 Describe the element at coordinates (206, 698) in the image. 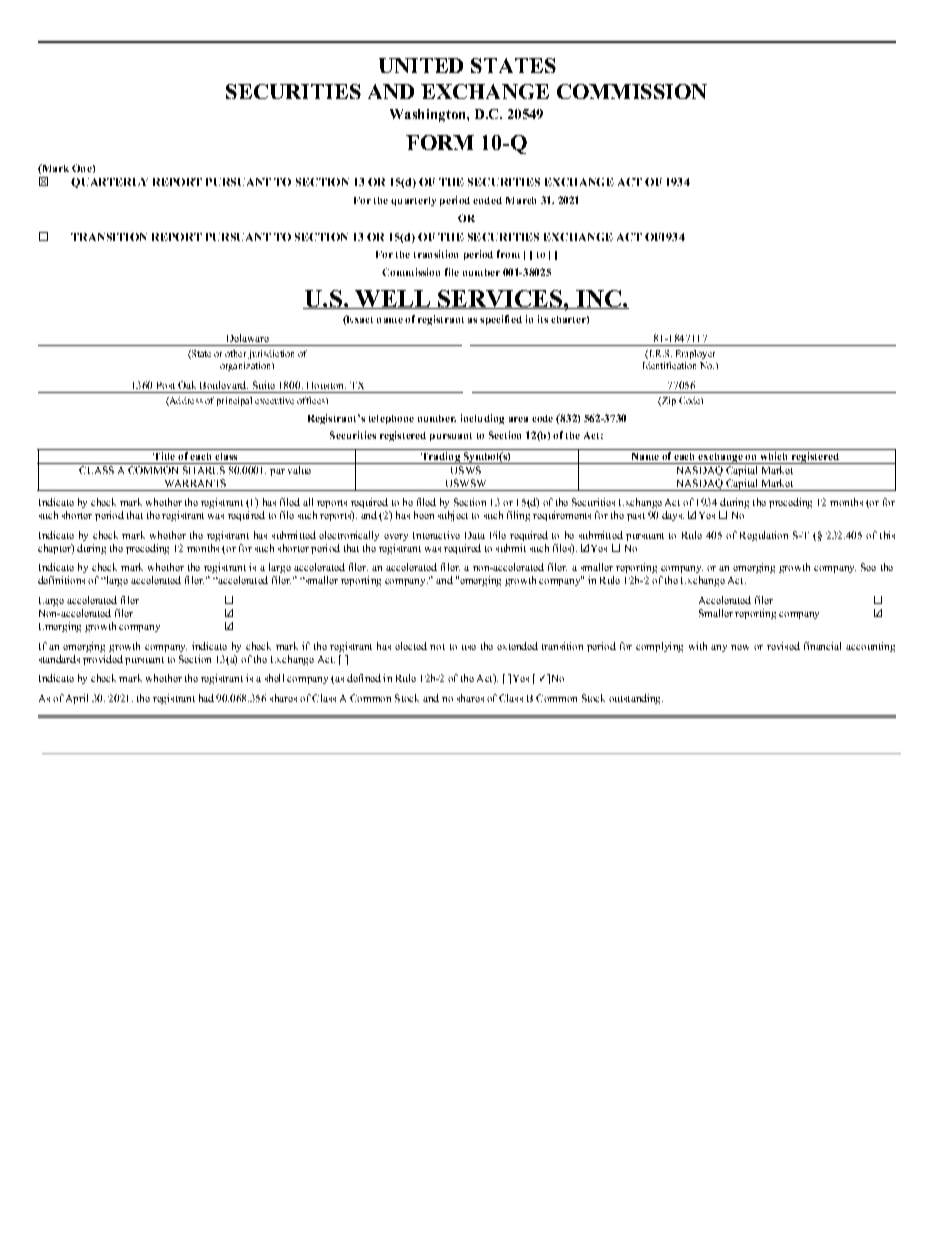

I see `had` at that location.
